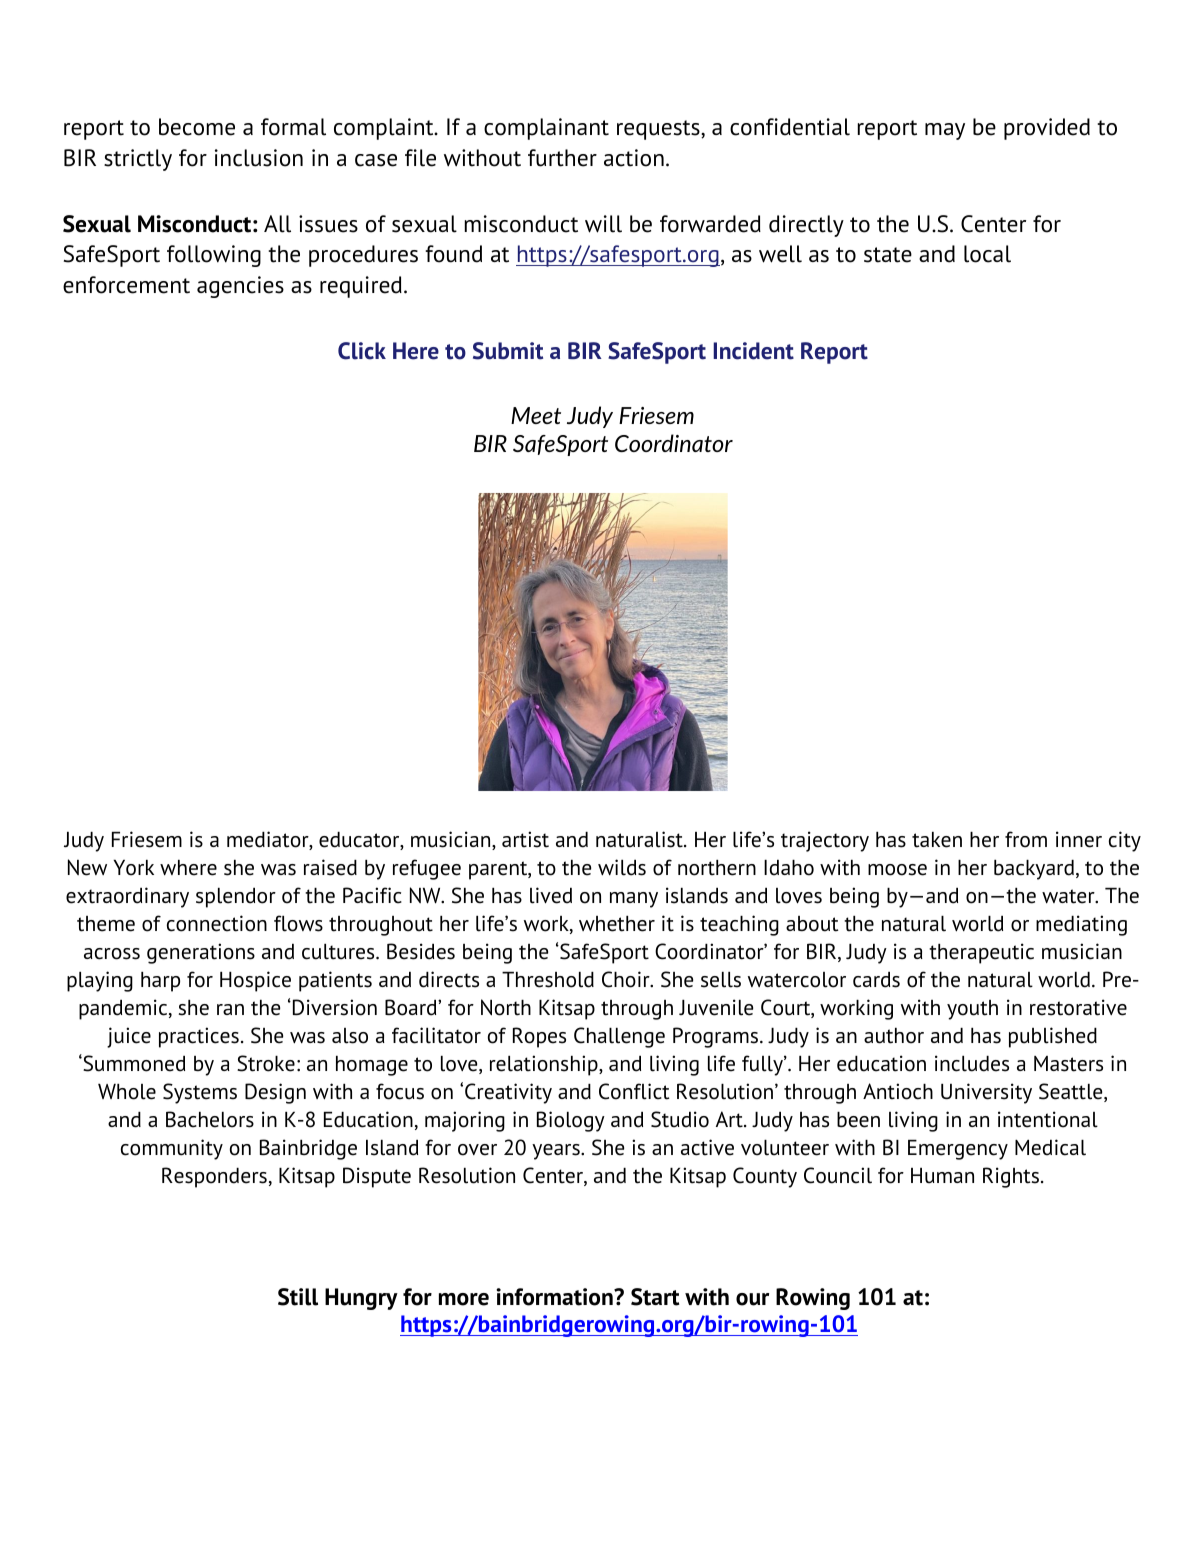 This screenshot has width=1202, height=1556. Describe the element at coordinates (634, 158) in the screenshot. I see `action` at that location.
